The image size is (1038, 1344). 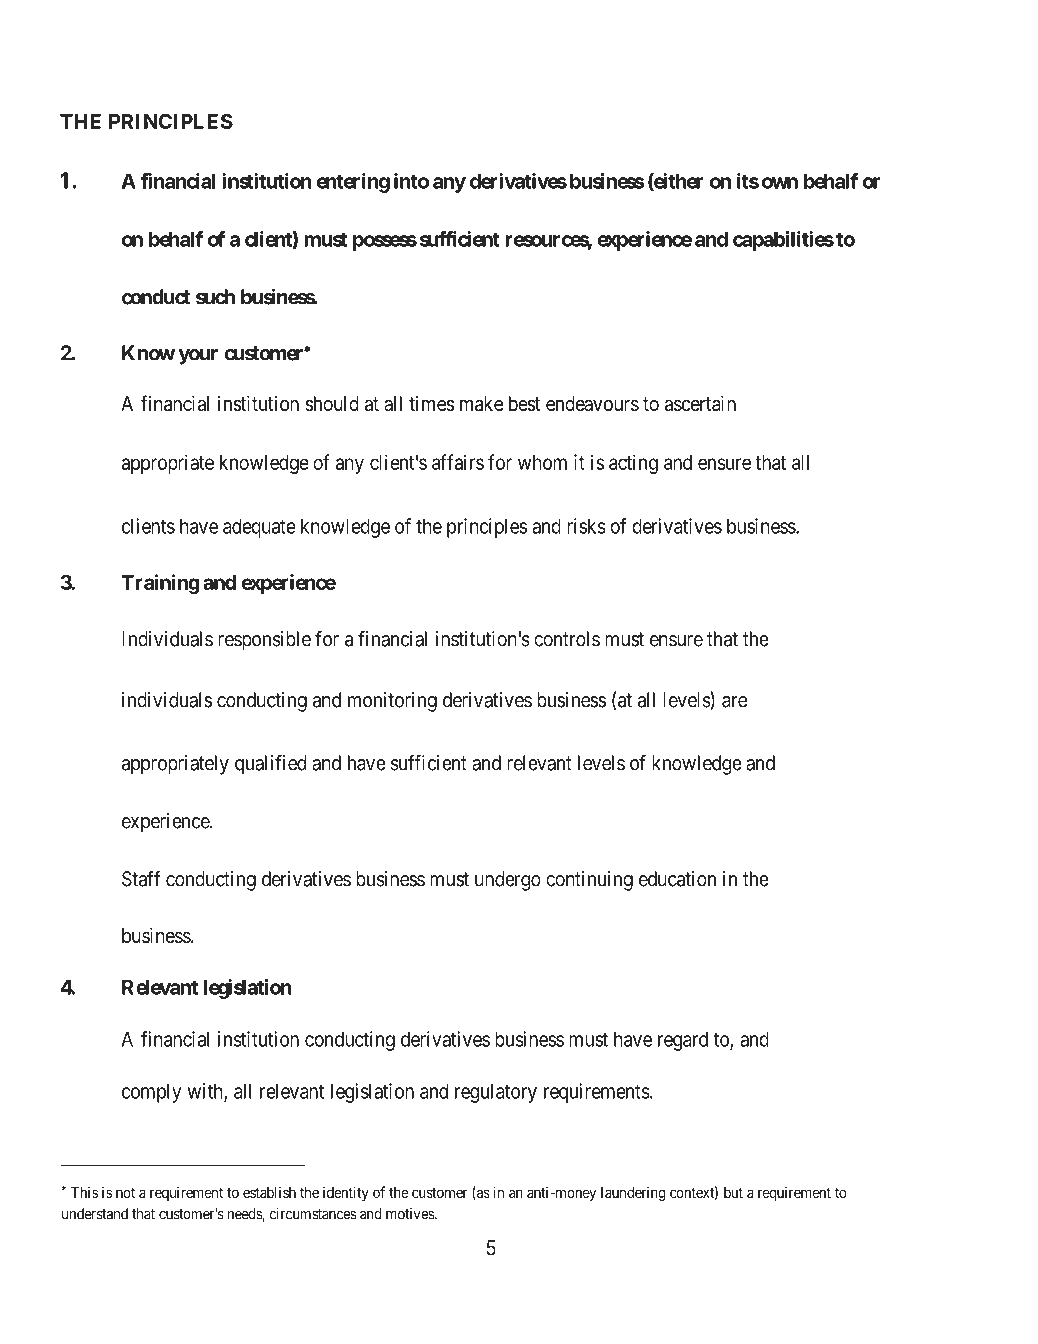 I want to click on identity, so click(x=346, y=1193).
